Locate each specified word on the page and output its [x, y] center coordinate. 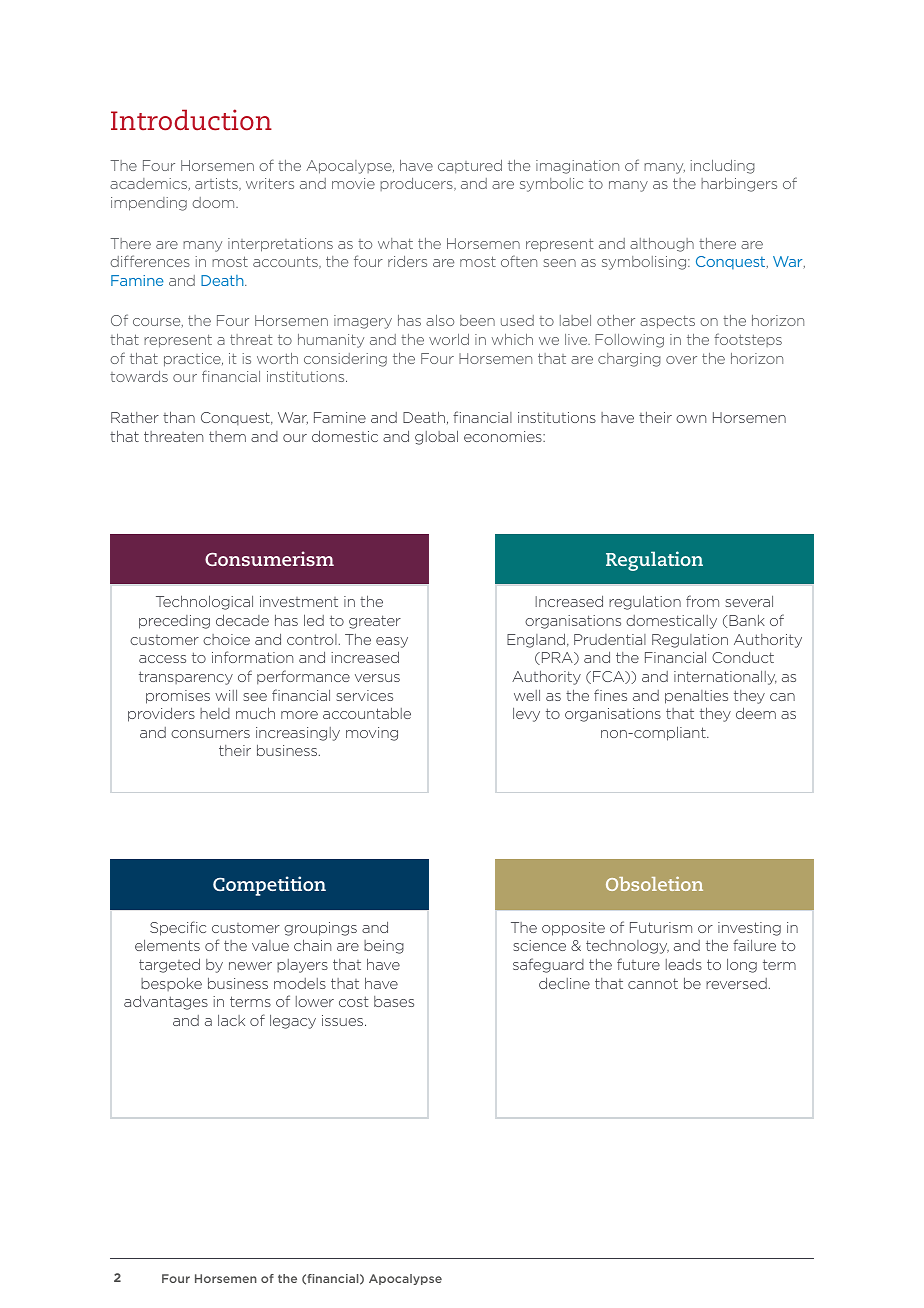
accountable [367, 713]
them [227, 436]
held [215, 713]
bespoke [171, 984]
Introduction [191, 120]
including [722, 167]
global [436, 437]
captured [470, 166]
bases [394, 1001]
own [691, 419]
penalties [696, 697]
